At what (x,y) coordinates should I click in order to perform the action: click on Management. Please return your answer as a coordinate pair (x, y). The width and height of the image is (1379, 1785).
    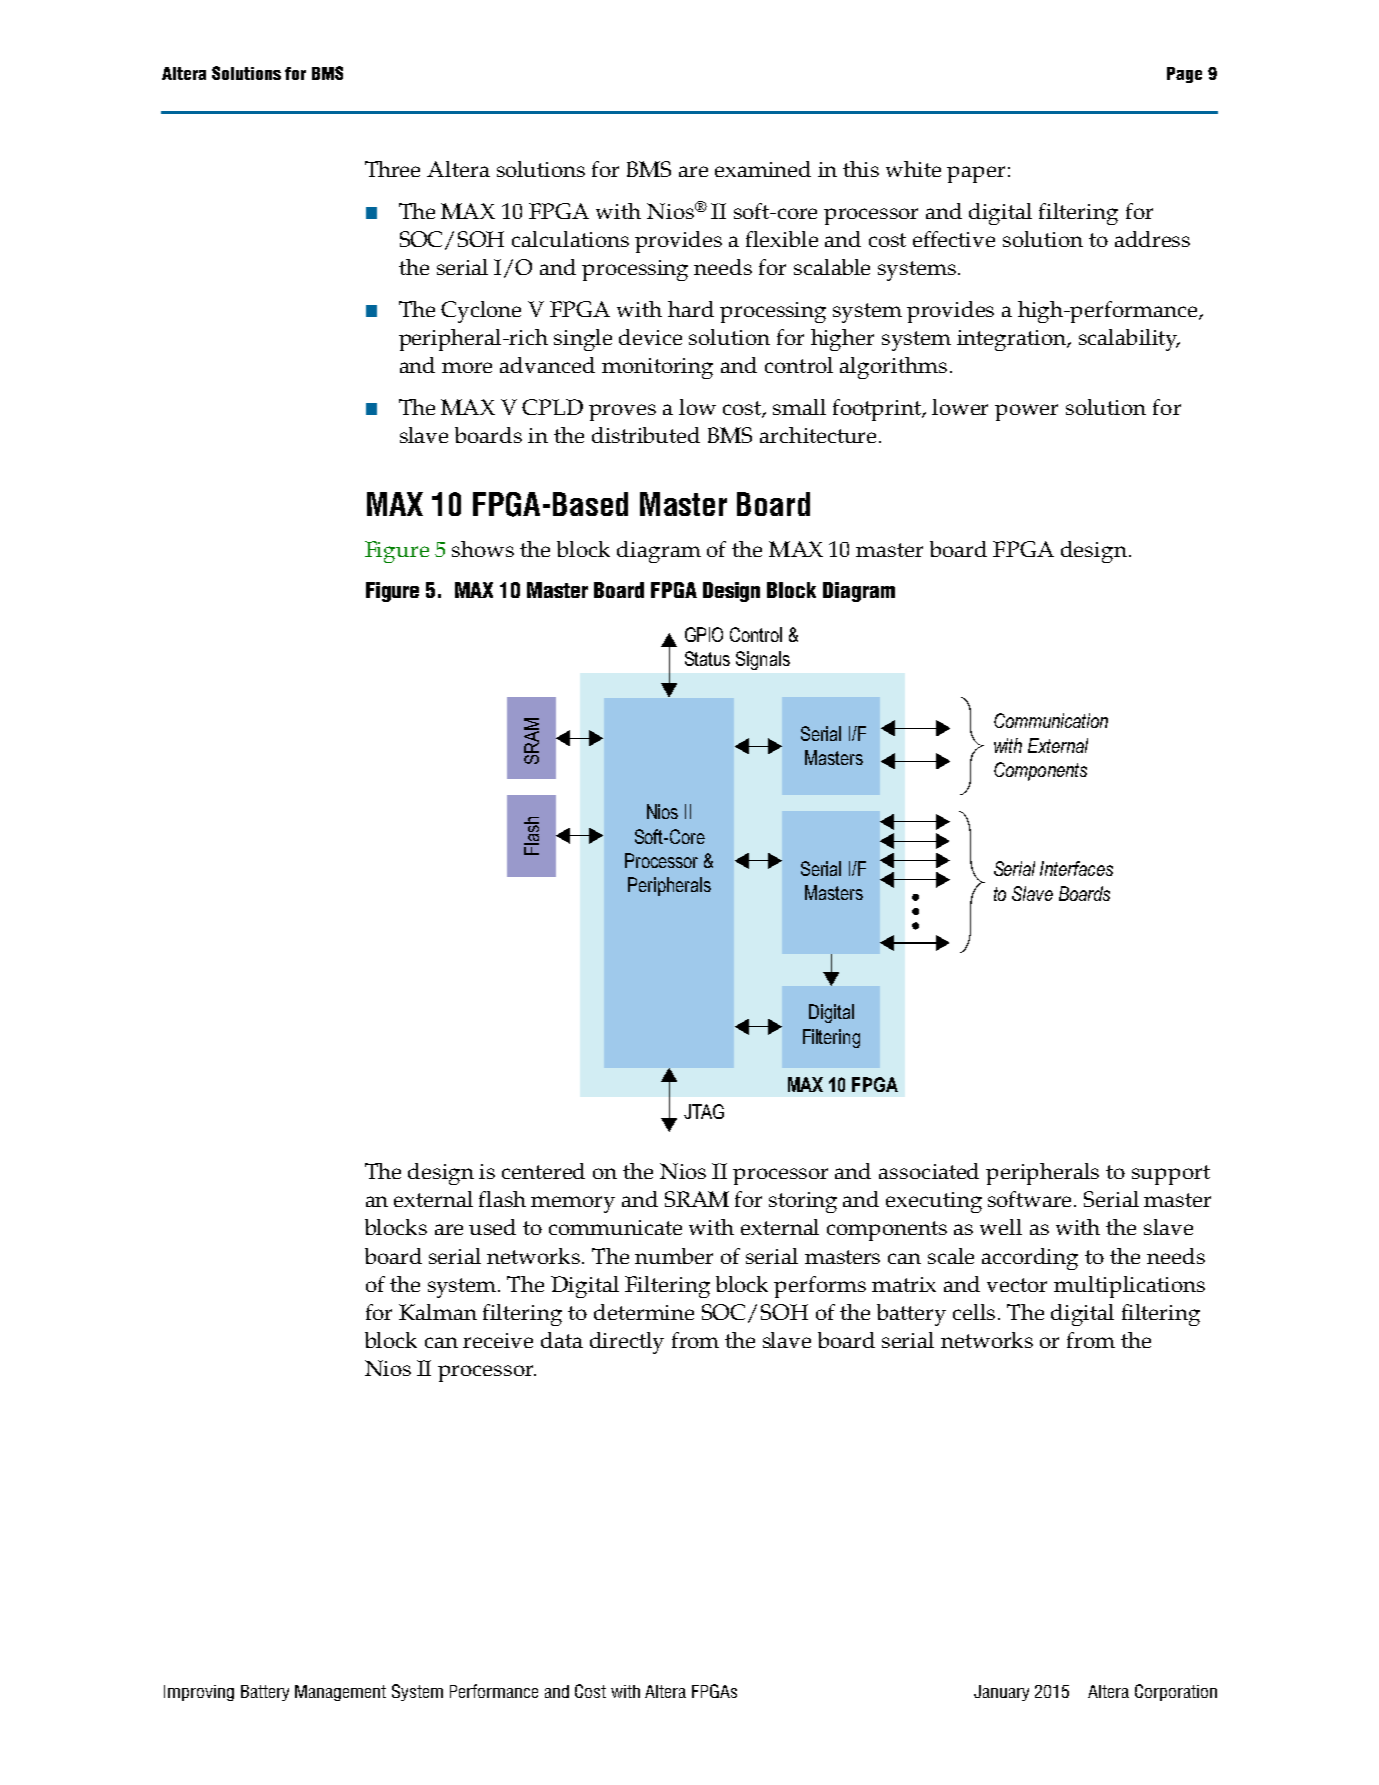
    Looking at the image, I should click on (340, 1693).
